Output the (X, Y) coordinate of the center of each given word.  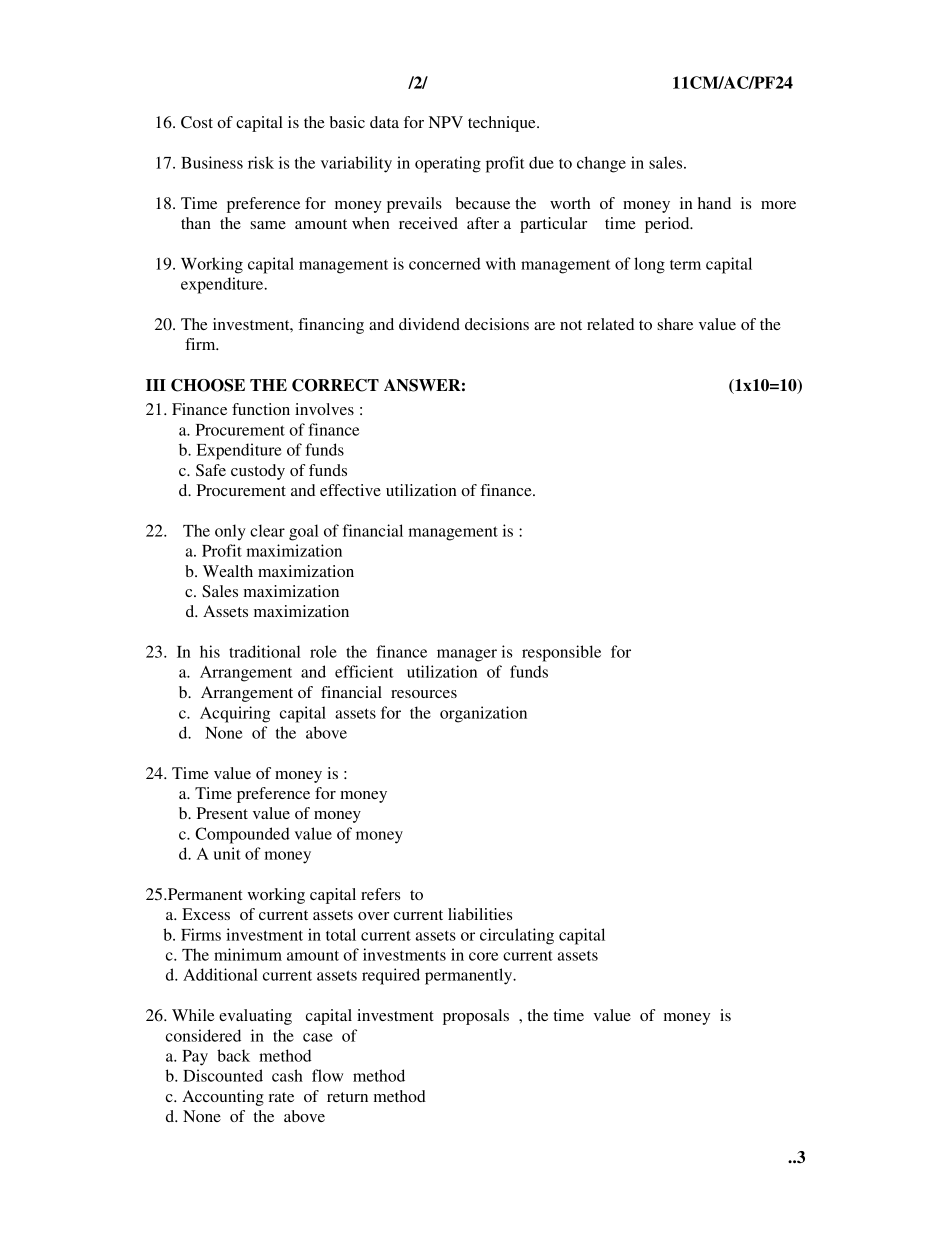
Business (212, 162)
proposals (476, 1017)
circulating (517, 936)
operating (448, 164)
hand (714, 203)
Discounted (223, 1075)
